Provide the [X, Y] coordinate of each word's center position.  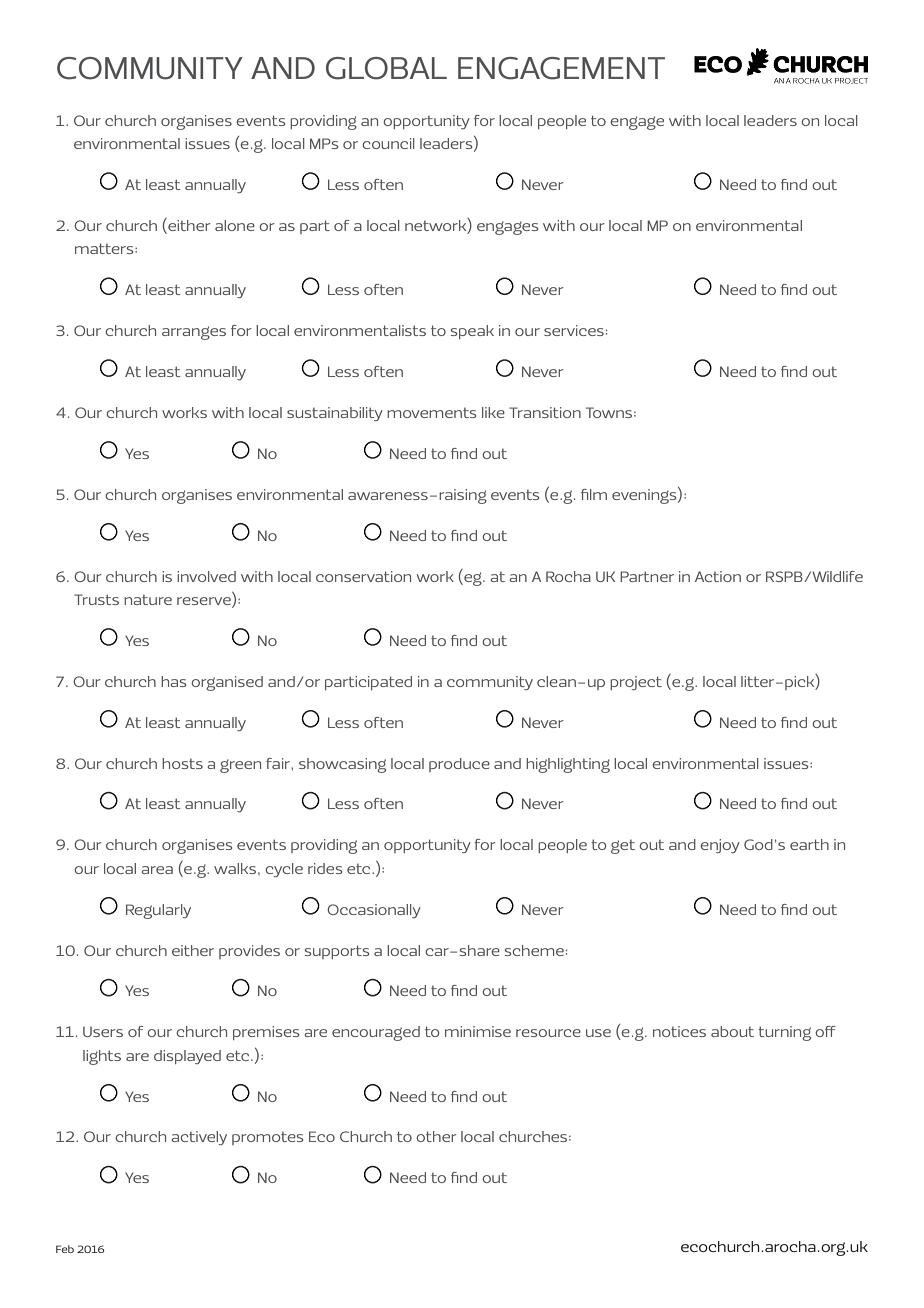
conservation [363, 576]
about [732, 1031]
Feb [65, 1249]
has [173, 681]
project [636, 683]
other [436, 1136]
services [574, 330]
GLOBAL [386, 68]
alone [235, 225]
